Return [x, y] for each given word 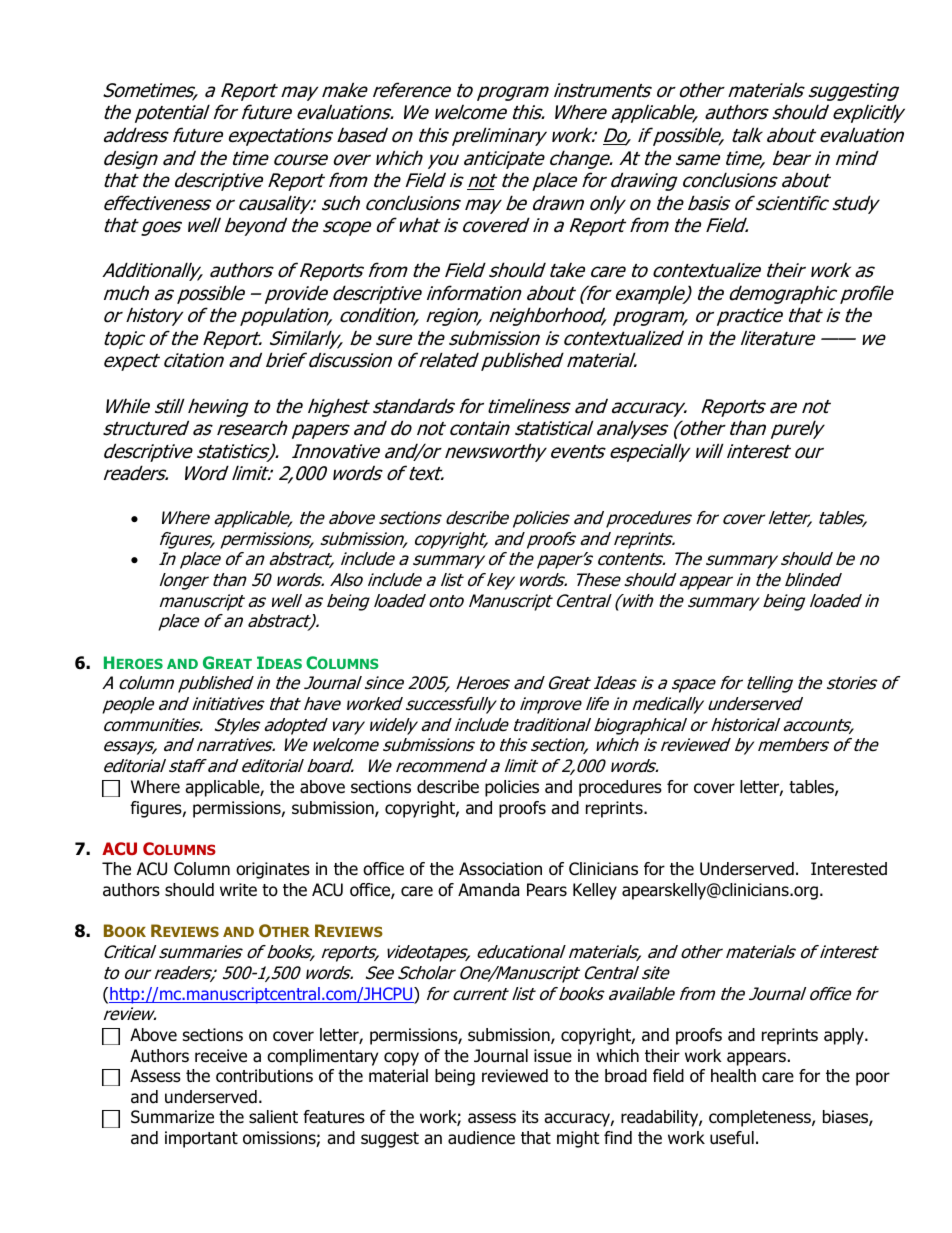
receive [221, 1056]
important [201, 1139]
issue [553, 1056]
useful [732, 1138]
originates [273, 870]
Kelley [595, 891]
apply [845, 1036]
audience [481, 1138]
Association [500, 869]
